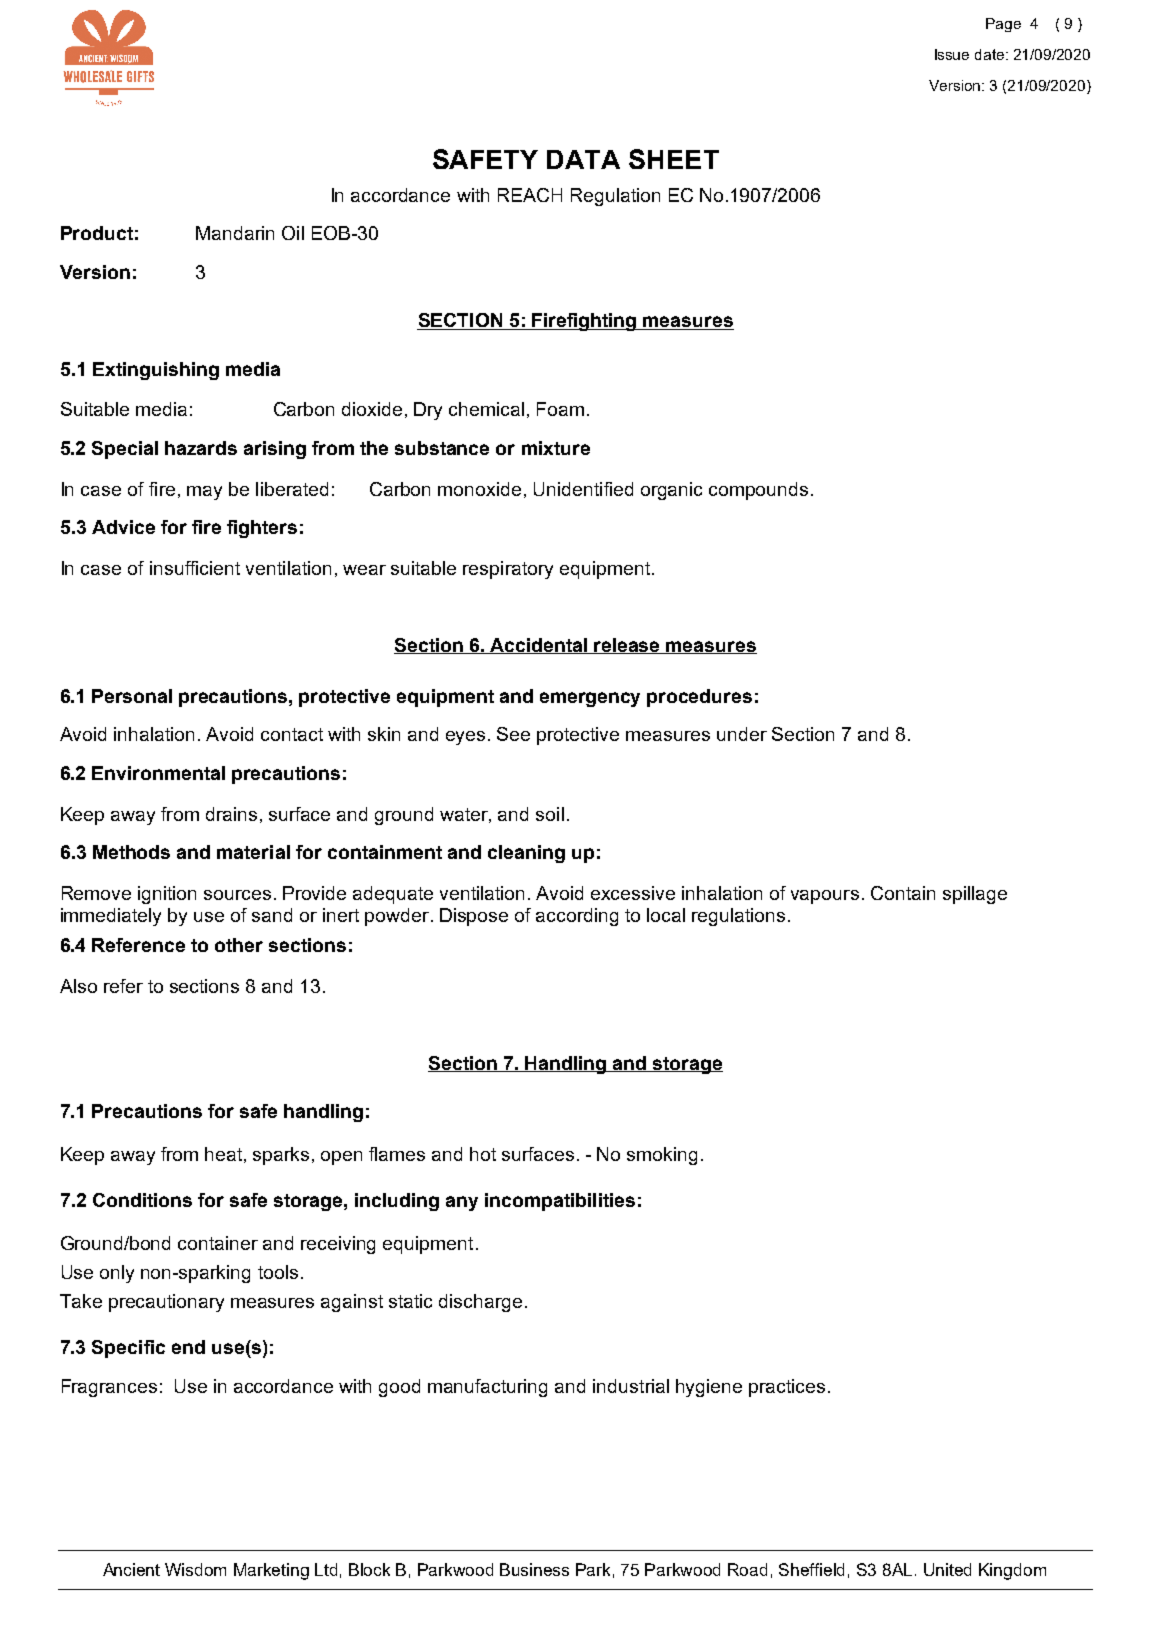 Image resolution: width=1151 pixels, height=1628 pixels. Describe the element at coordinates (534, 1569) in the screenshot. I see `Business` at that location.
